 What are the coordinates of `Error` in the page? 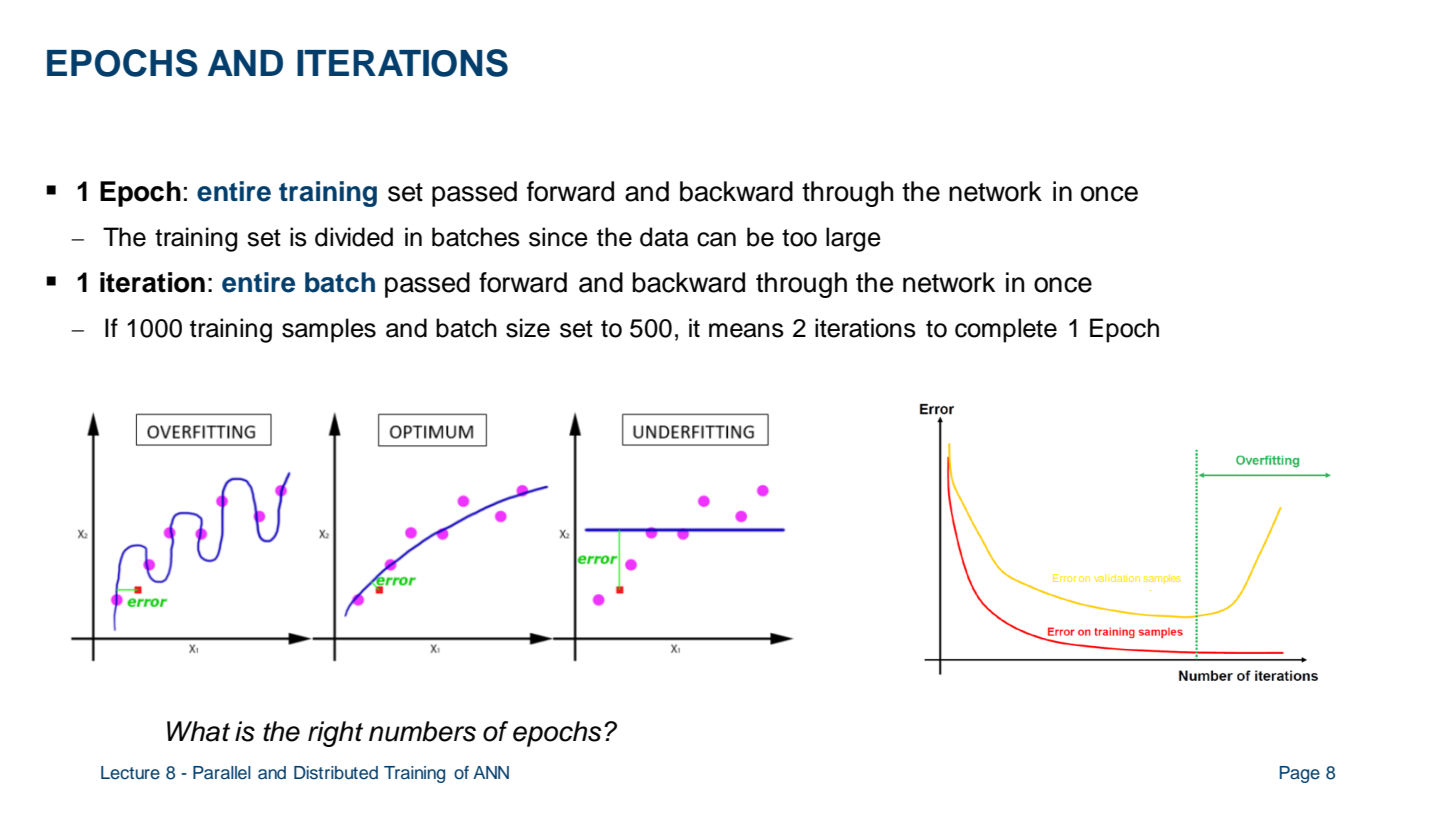 It's located at (1064, 578).
